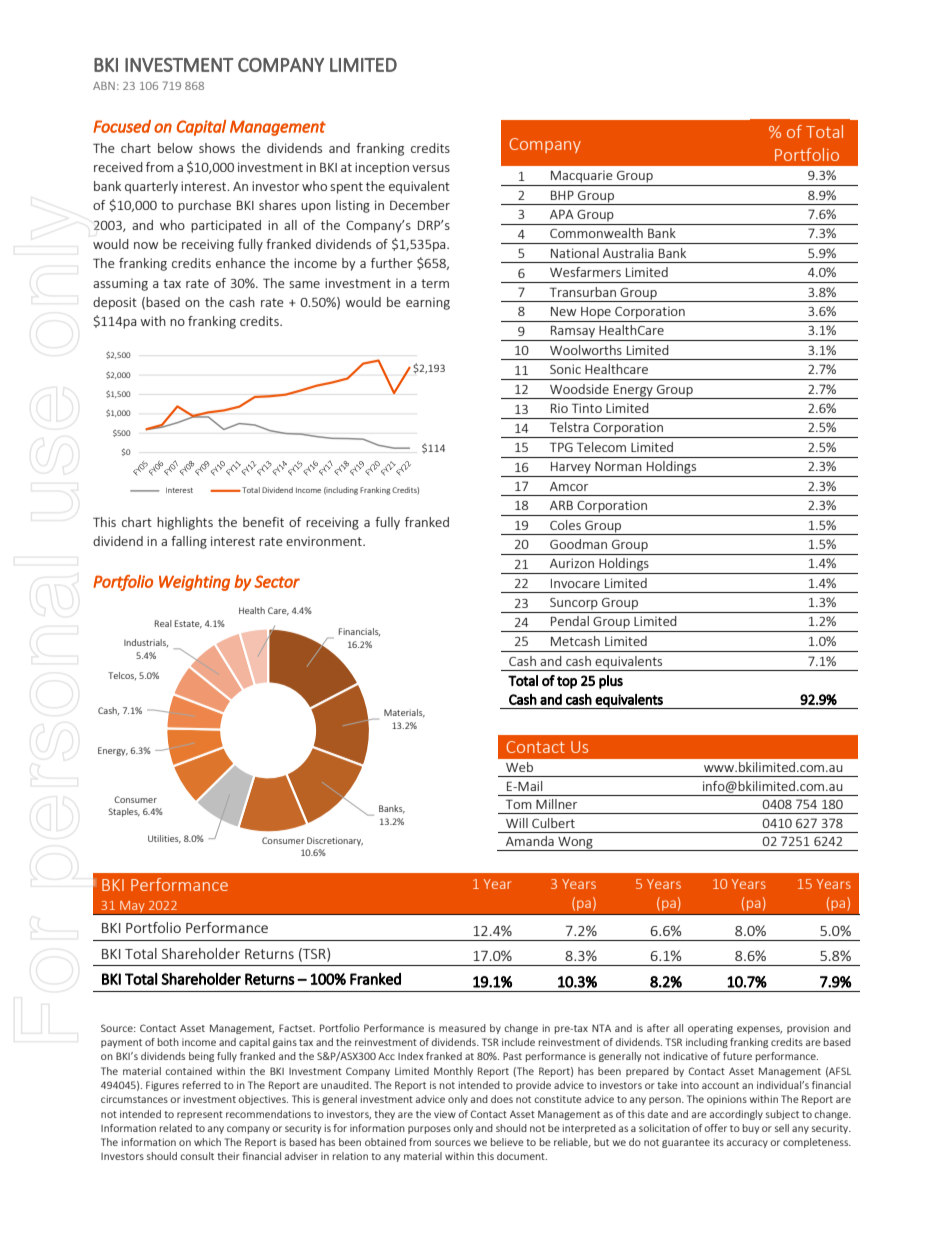  Describe the element at coordinates (567, 682) in the screenshot. I see `top` at that location.
